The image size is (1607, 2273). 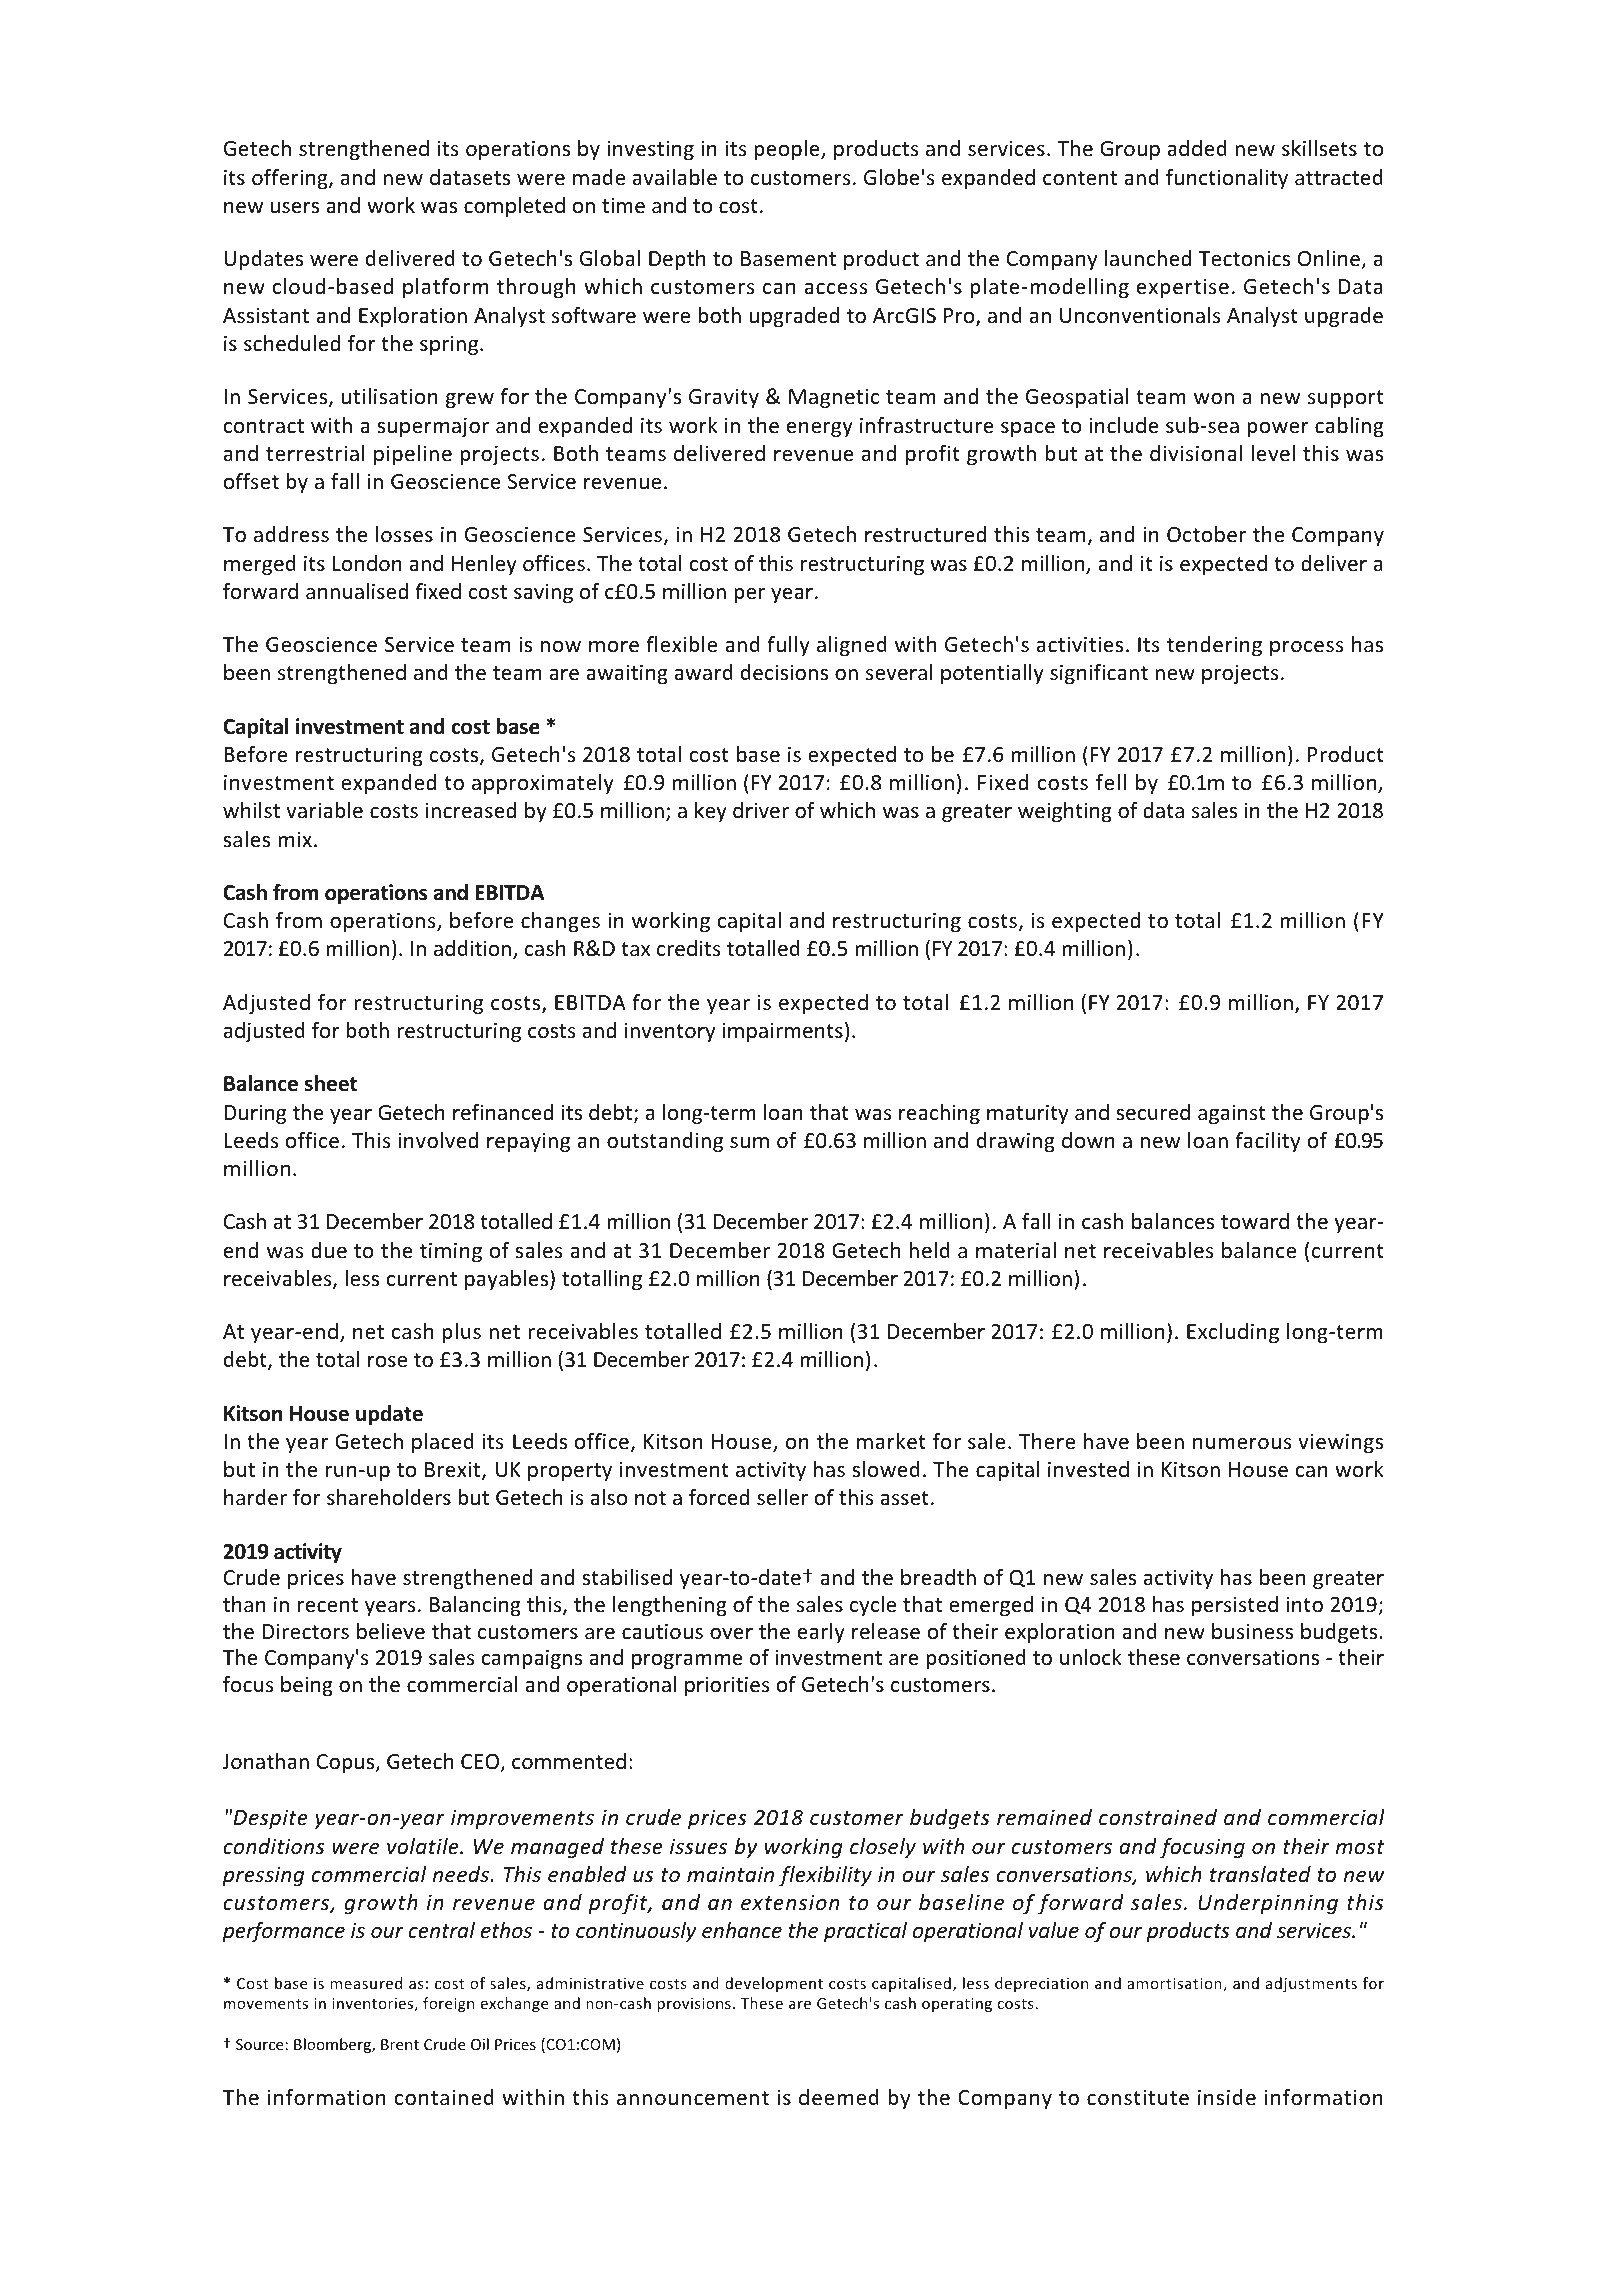 What do you see at coordinates (774, 1984) in the screenshot?
I see `development` at bounding box center [774, 1984].
